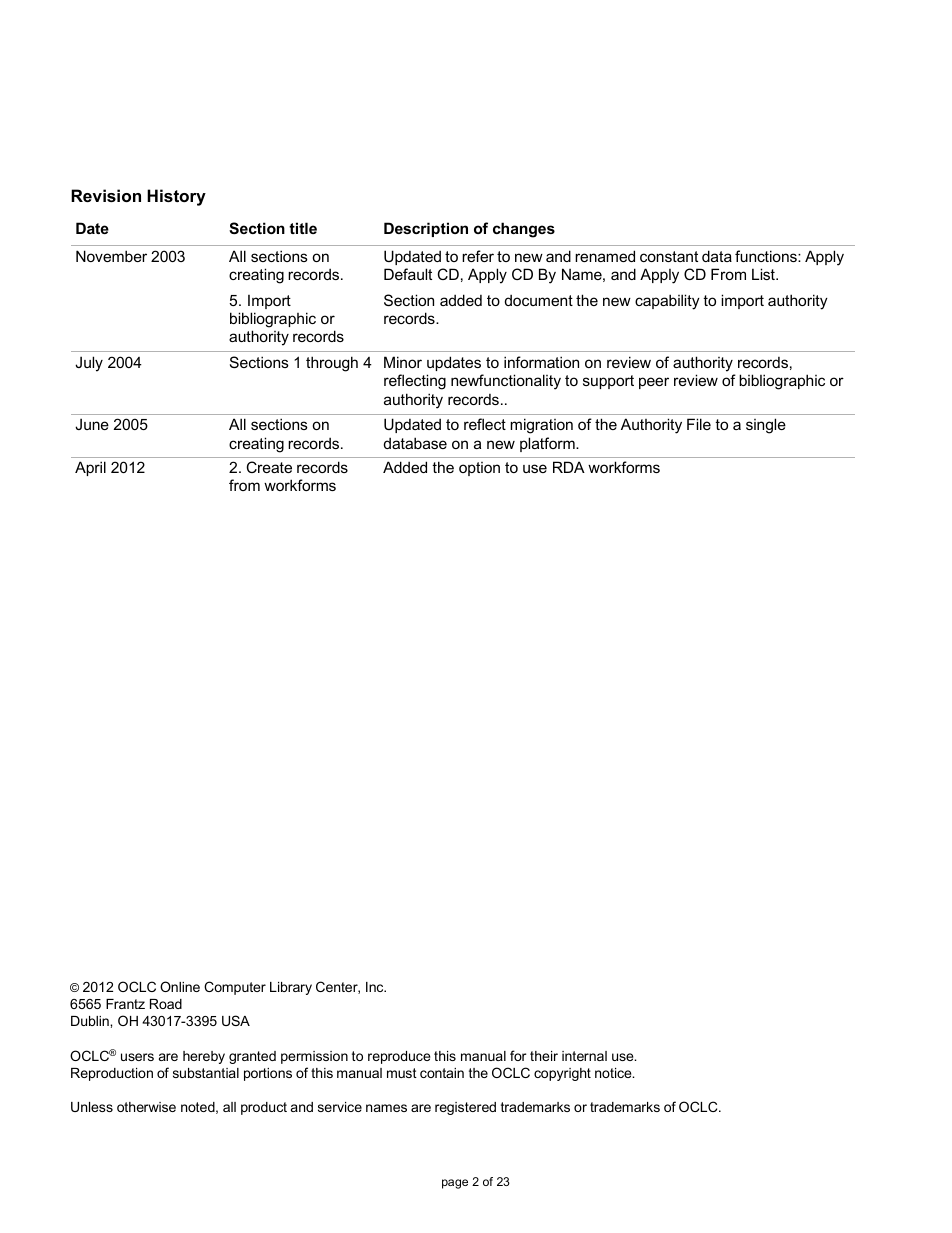 Image resolution: width=952 pixels, height=1233 pixels. I want to click on Description, so click(426, 229).
